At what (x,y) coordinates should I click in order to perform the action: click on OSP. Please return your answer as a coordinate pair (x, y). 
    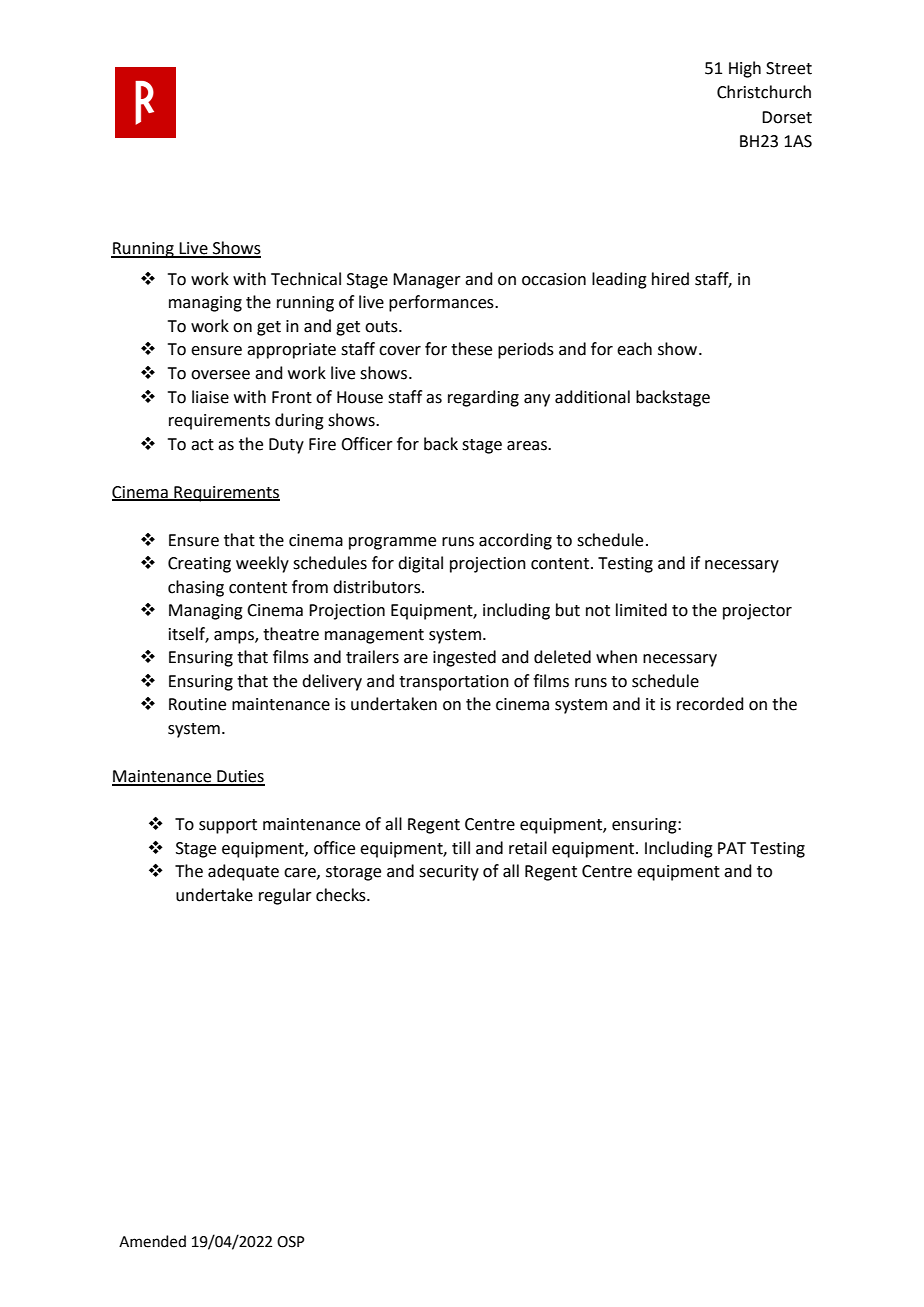
    Looking at the image, I should click on (291, 1242).
